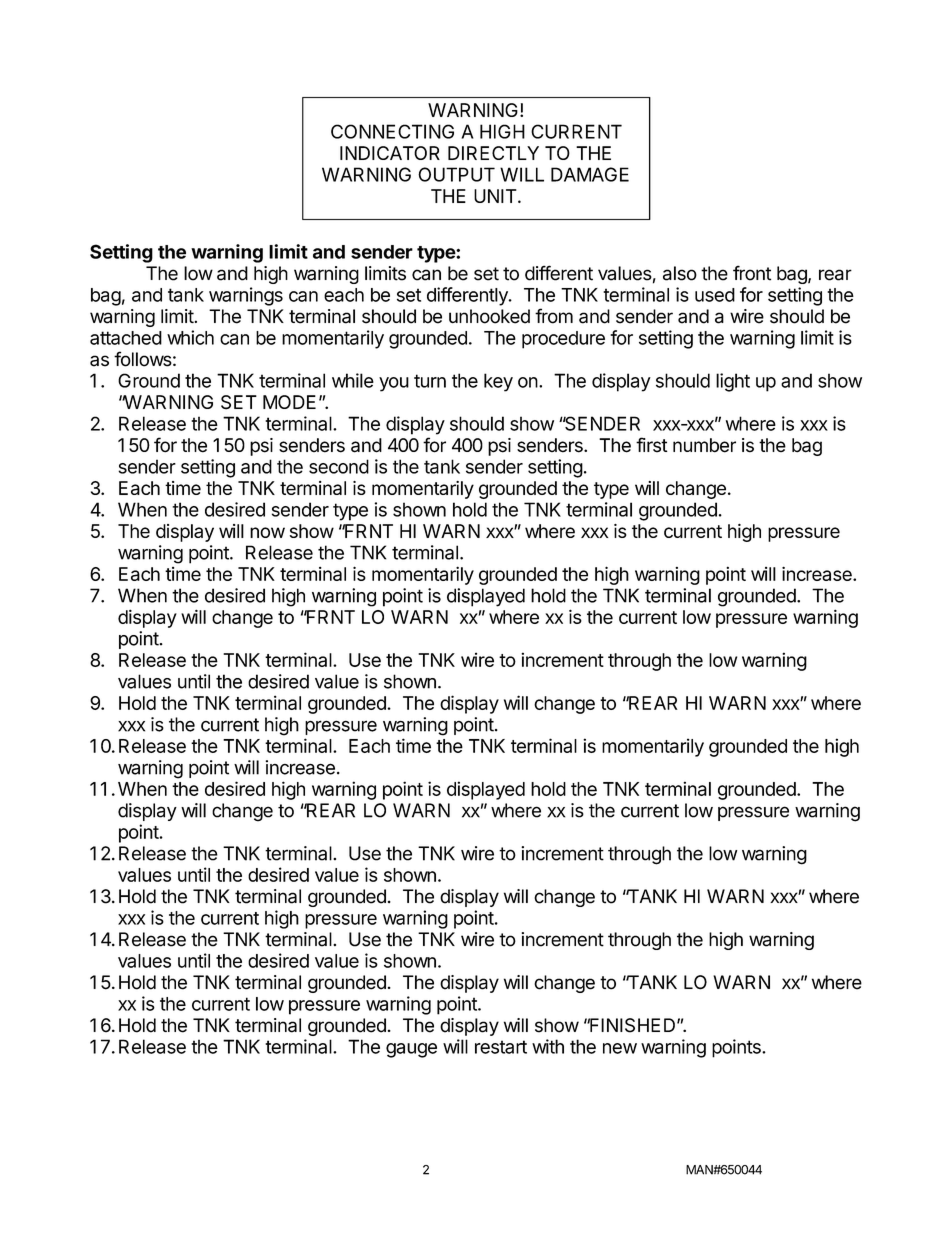 The width and height of the document is (952, 1233). What do you see at coordinates (652, 445) in the document?
I see `first` at bounding box center [652, 445].
